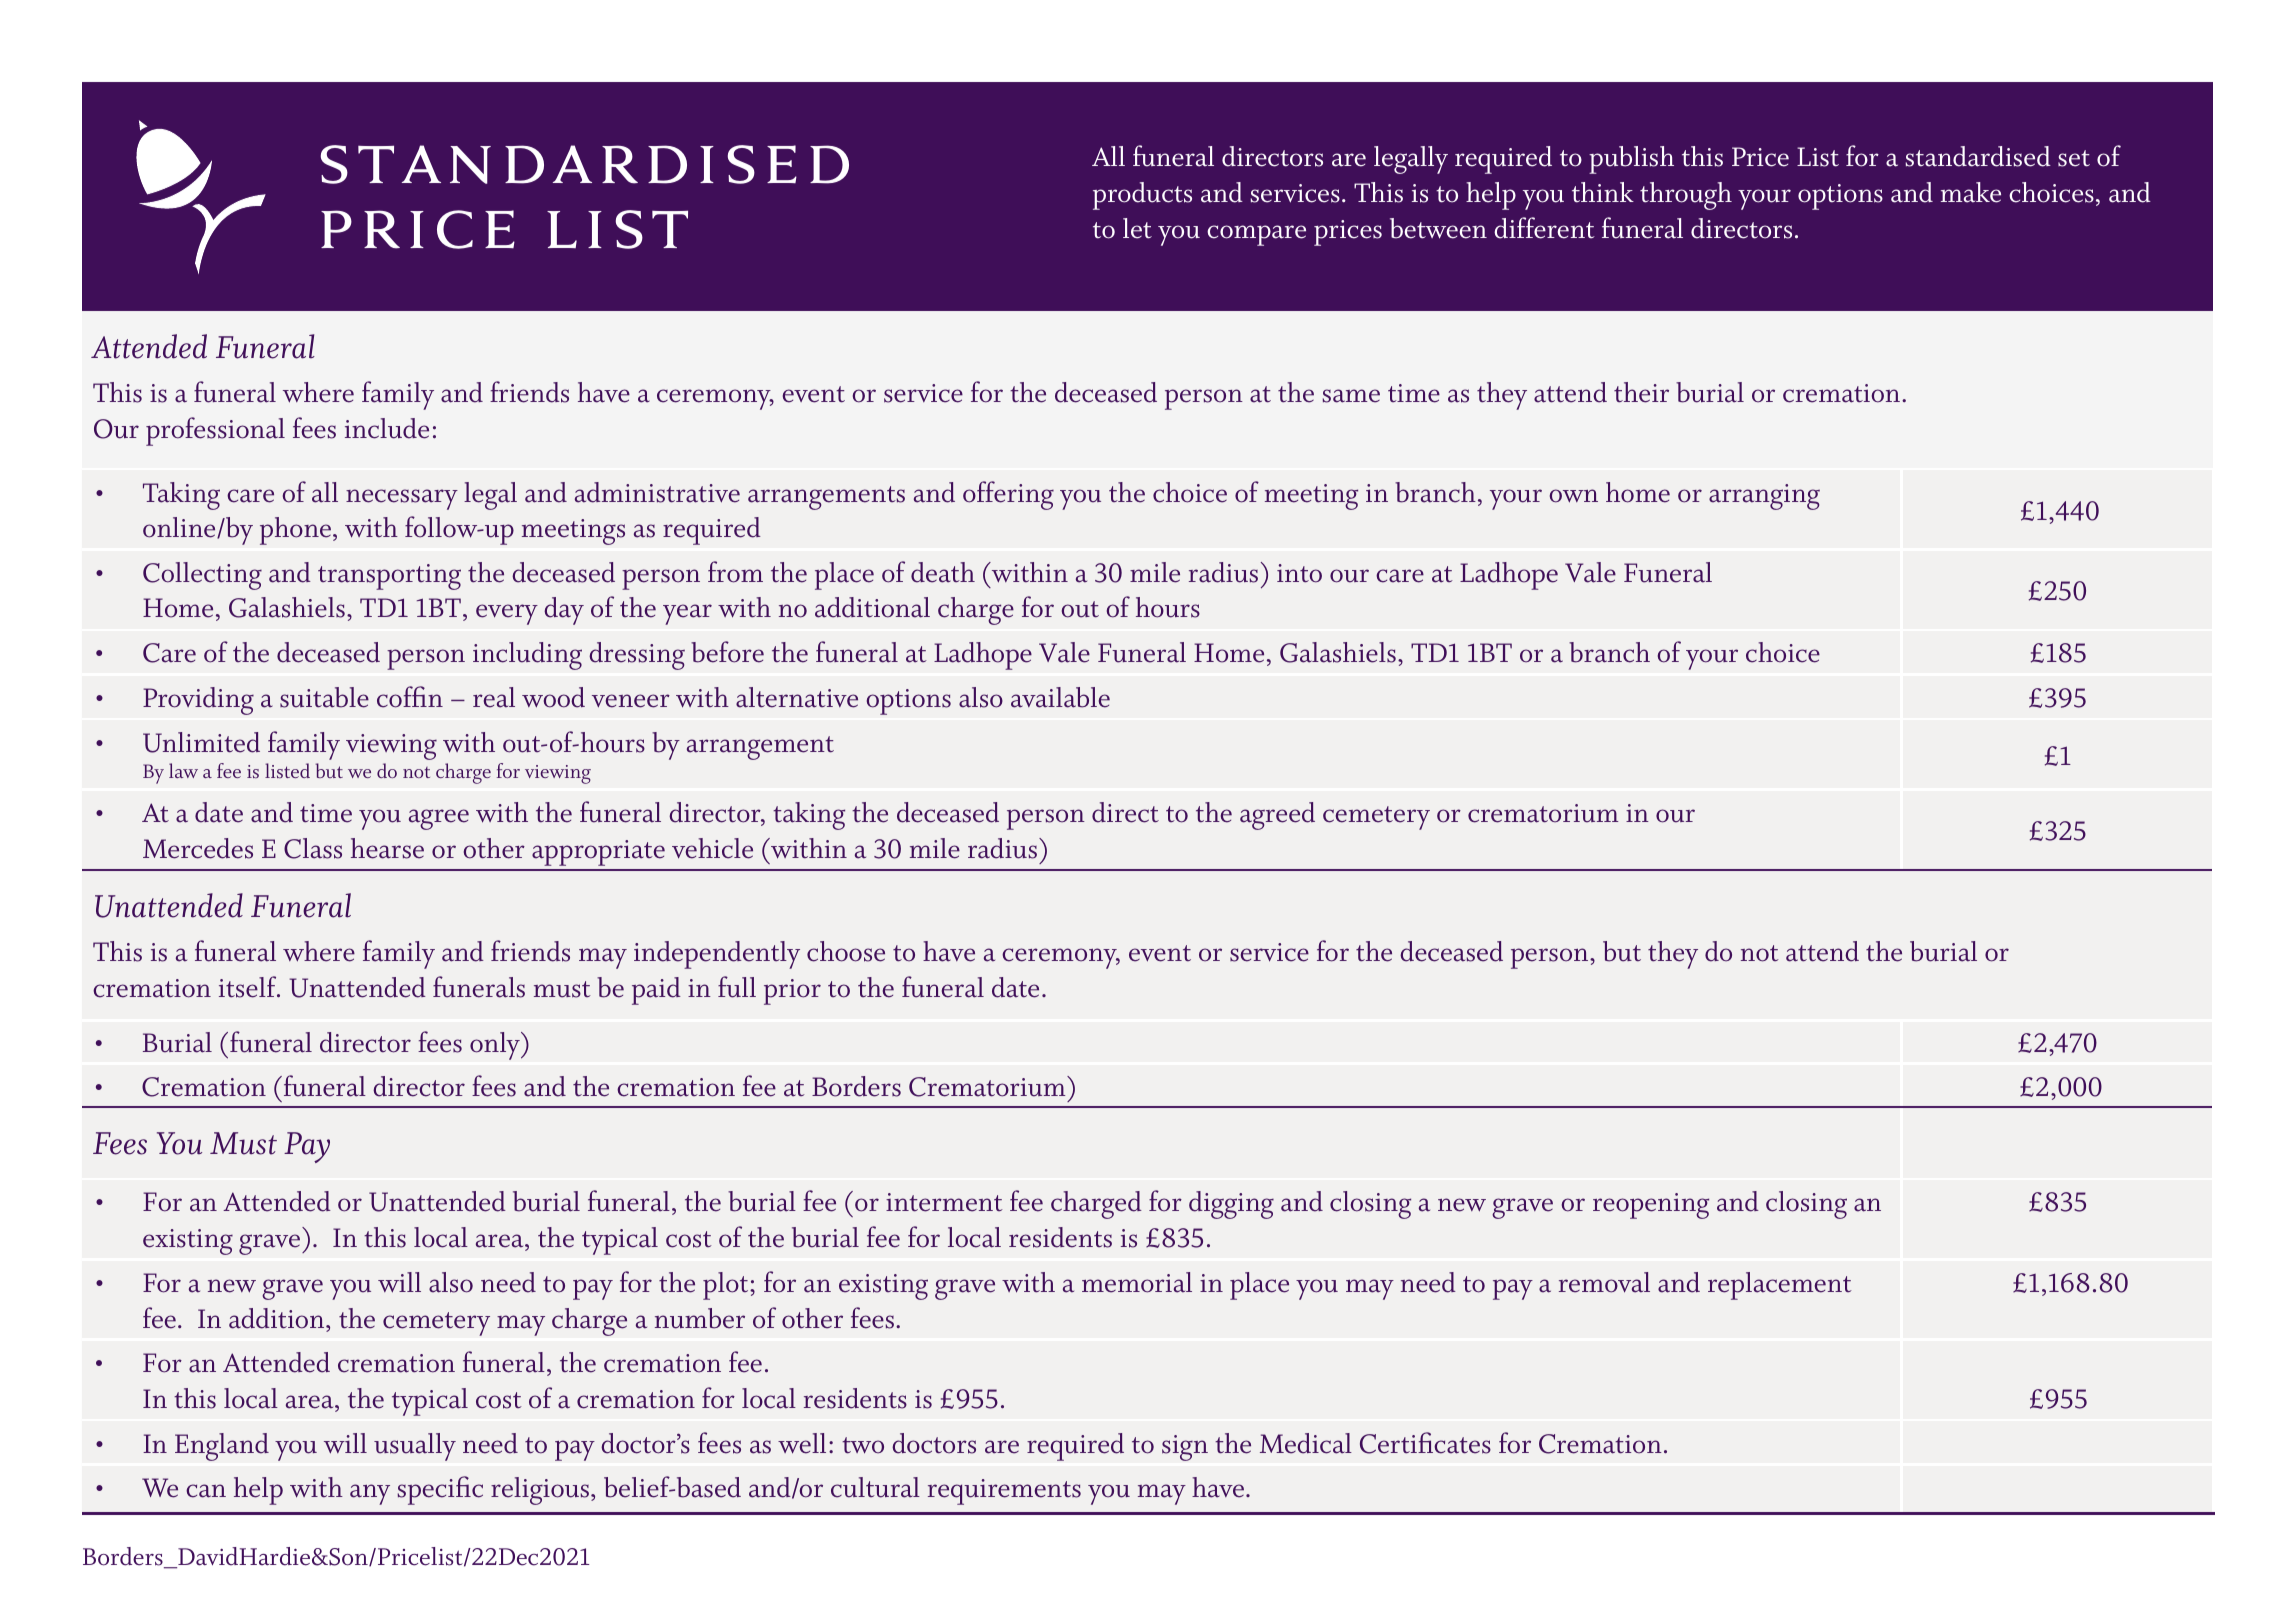 The image size is (2295, 1623). I want to click on make, so click(1971, 192).
